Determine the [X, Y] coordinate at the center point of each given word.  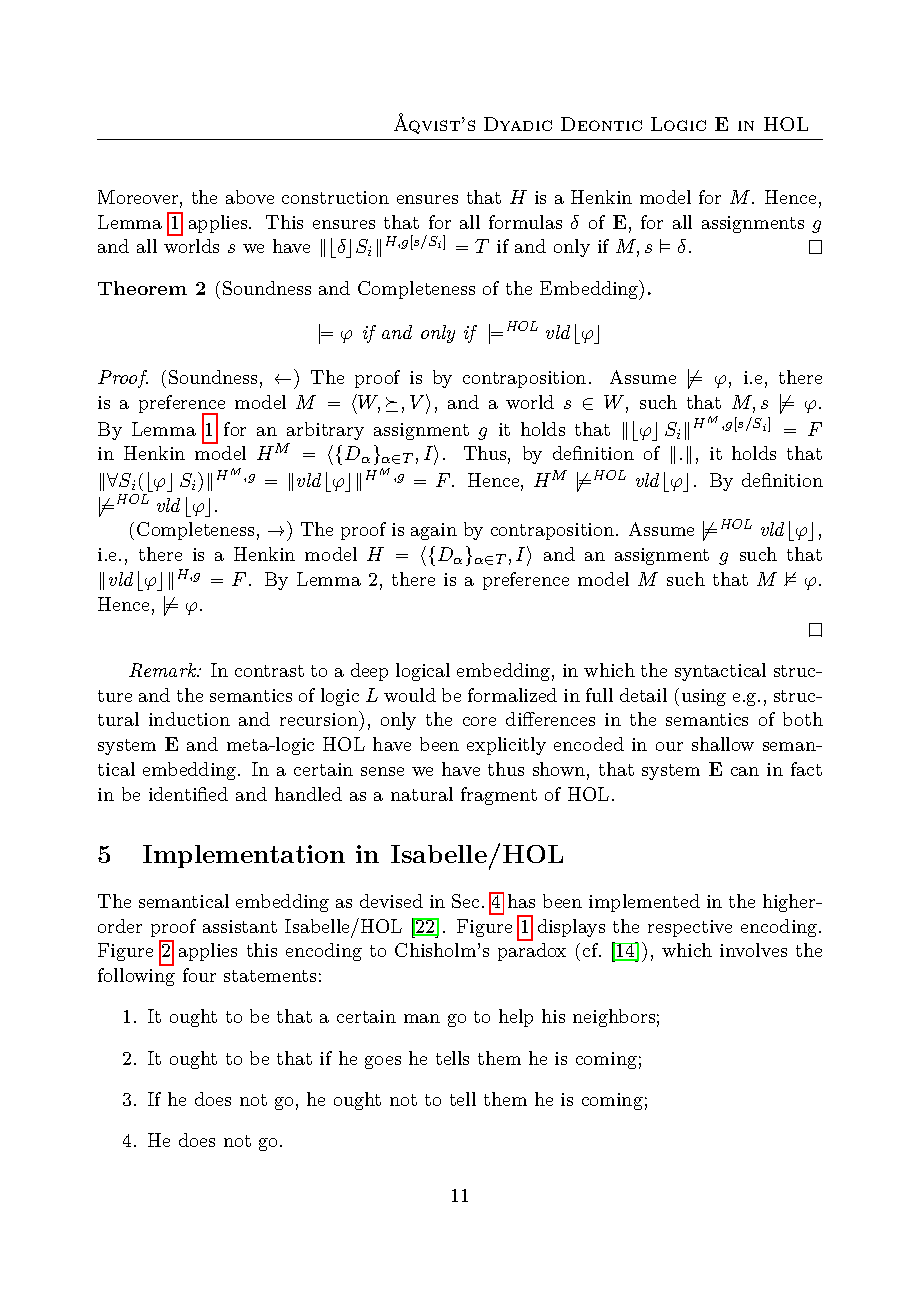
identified [188, 794]
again [434, 531]
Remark [164, 670]
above [250, 197]
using [704, 697]
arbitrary [325, 431]
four [199, 975]
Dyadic [518, 124]
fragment [499, 796]
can [745, 771]
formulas [525, 222]
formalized [512, 695]
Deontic [601, 124]
